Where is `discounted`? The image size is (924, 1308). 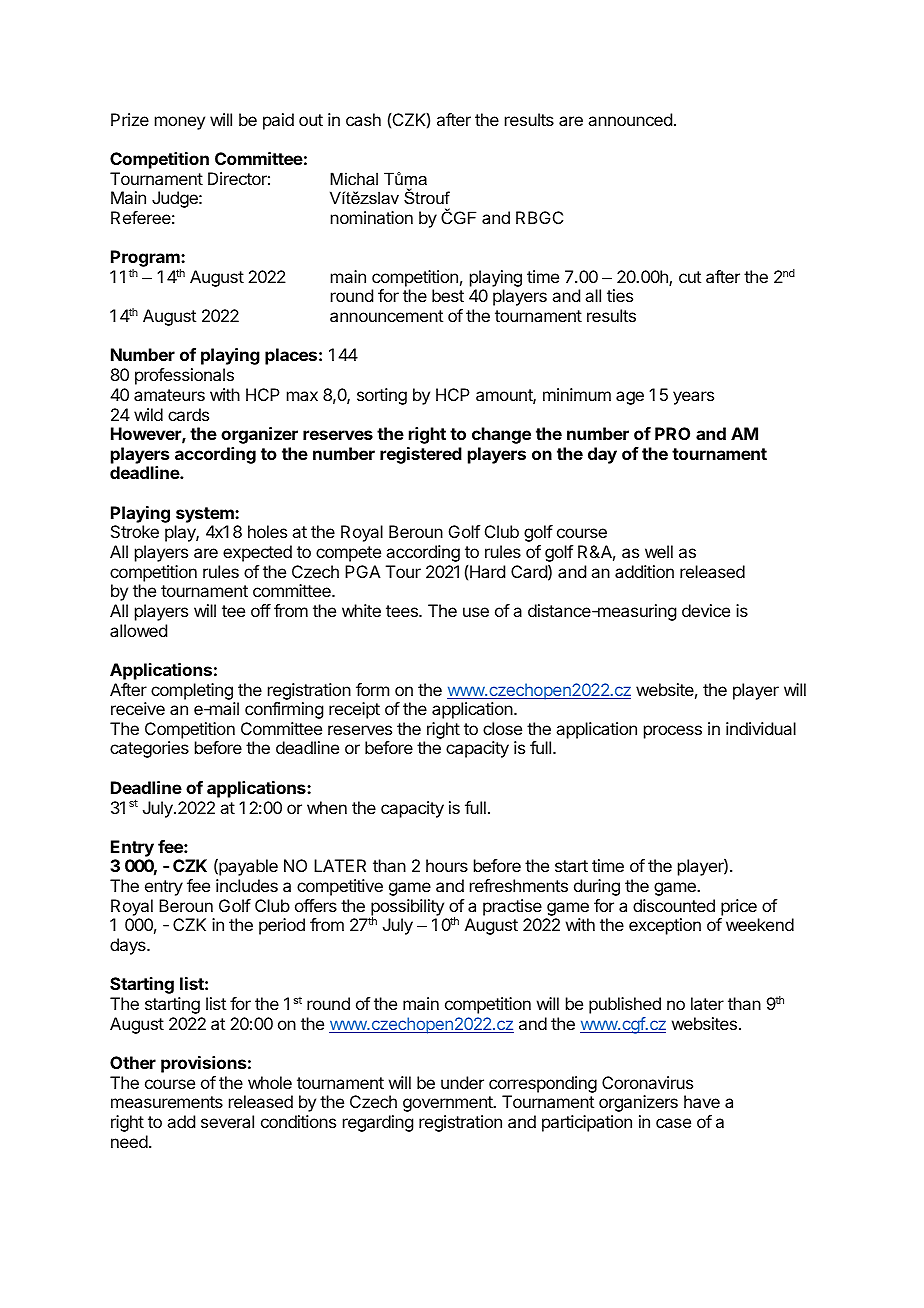
discounted is located at coordinates (674, 905).
